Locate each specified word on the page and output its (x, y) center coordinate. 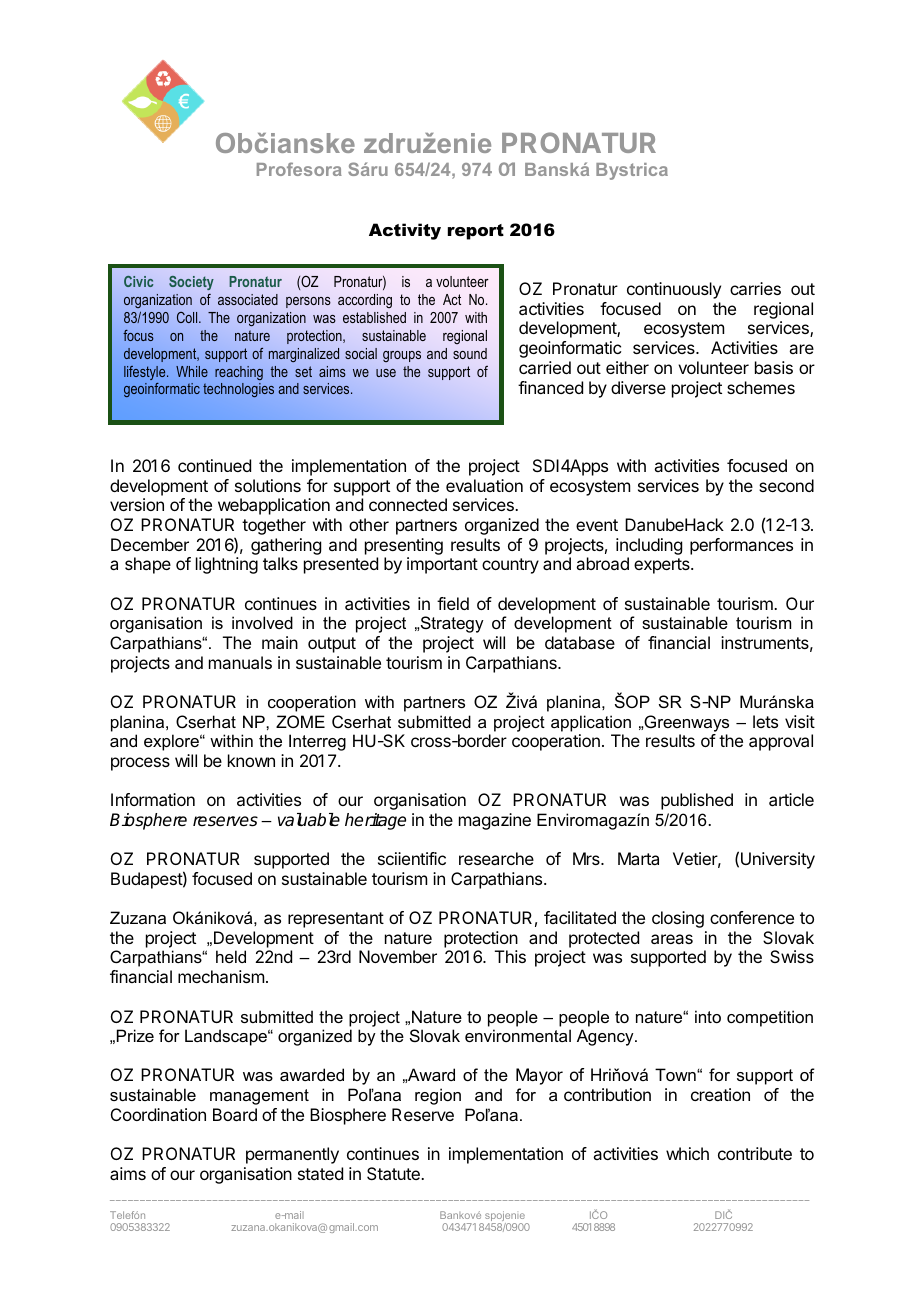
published (697, 801)
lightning (227, 565)
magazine (495, 821)
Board (235, 1114)
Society (191, 283)
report (476, 232)
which (687, 1153)
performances (741, 546)
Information (153, 799)
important (442, 565)
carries (755, 288)
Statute (394, 1173)
